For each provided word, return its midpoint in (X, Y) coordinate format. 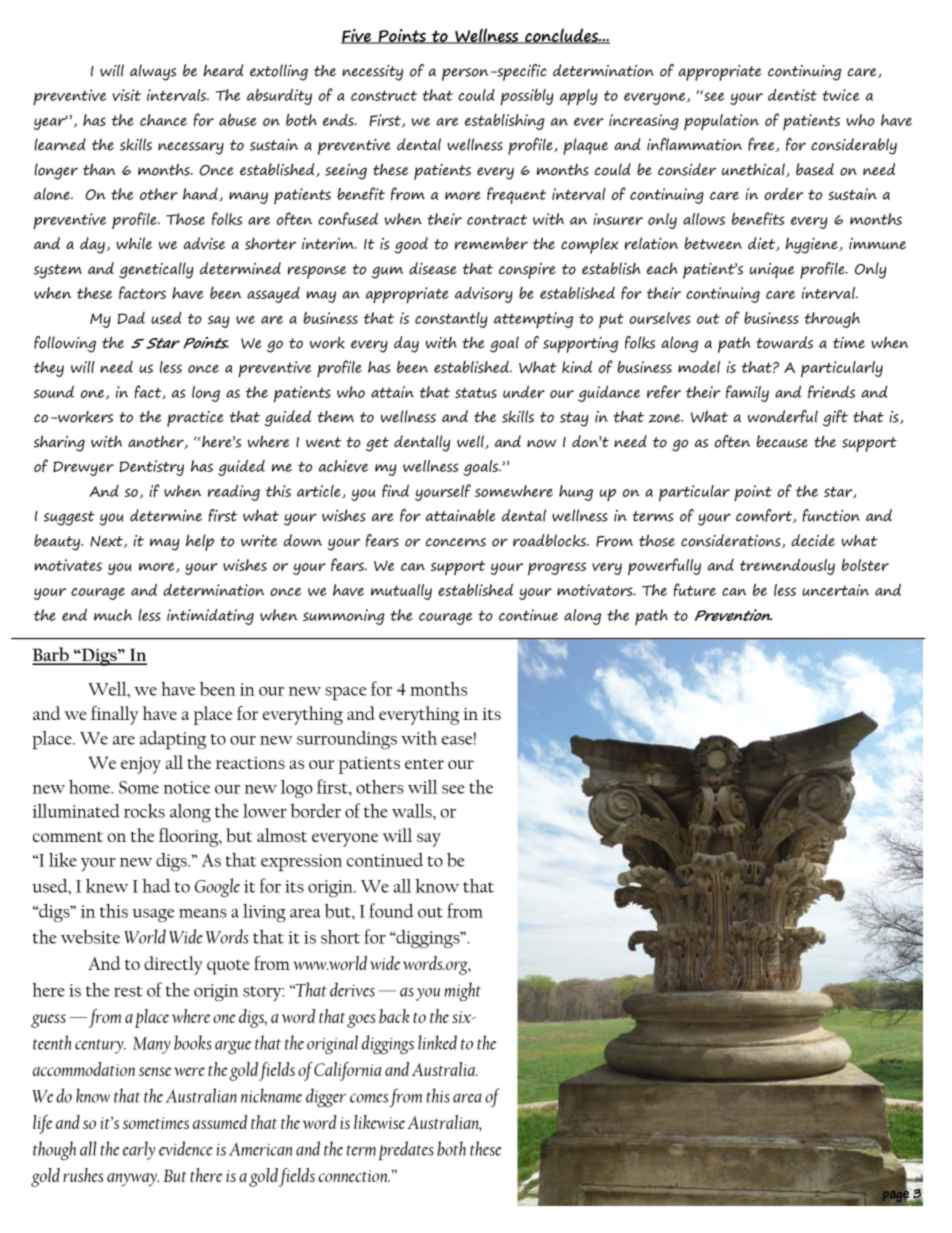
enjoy (141, 765)
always (153, 72)
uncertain (835, 590)
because (782, 441)
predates (406, 1150)
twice (840, 95)
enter (424, 764)
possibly (526, 97)
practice (195, 419)
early (139, 1150)
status (476, 392)
